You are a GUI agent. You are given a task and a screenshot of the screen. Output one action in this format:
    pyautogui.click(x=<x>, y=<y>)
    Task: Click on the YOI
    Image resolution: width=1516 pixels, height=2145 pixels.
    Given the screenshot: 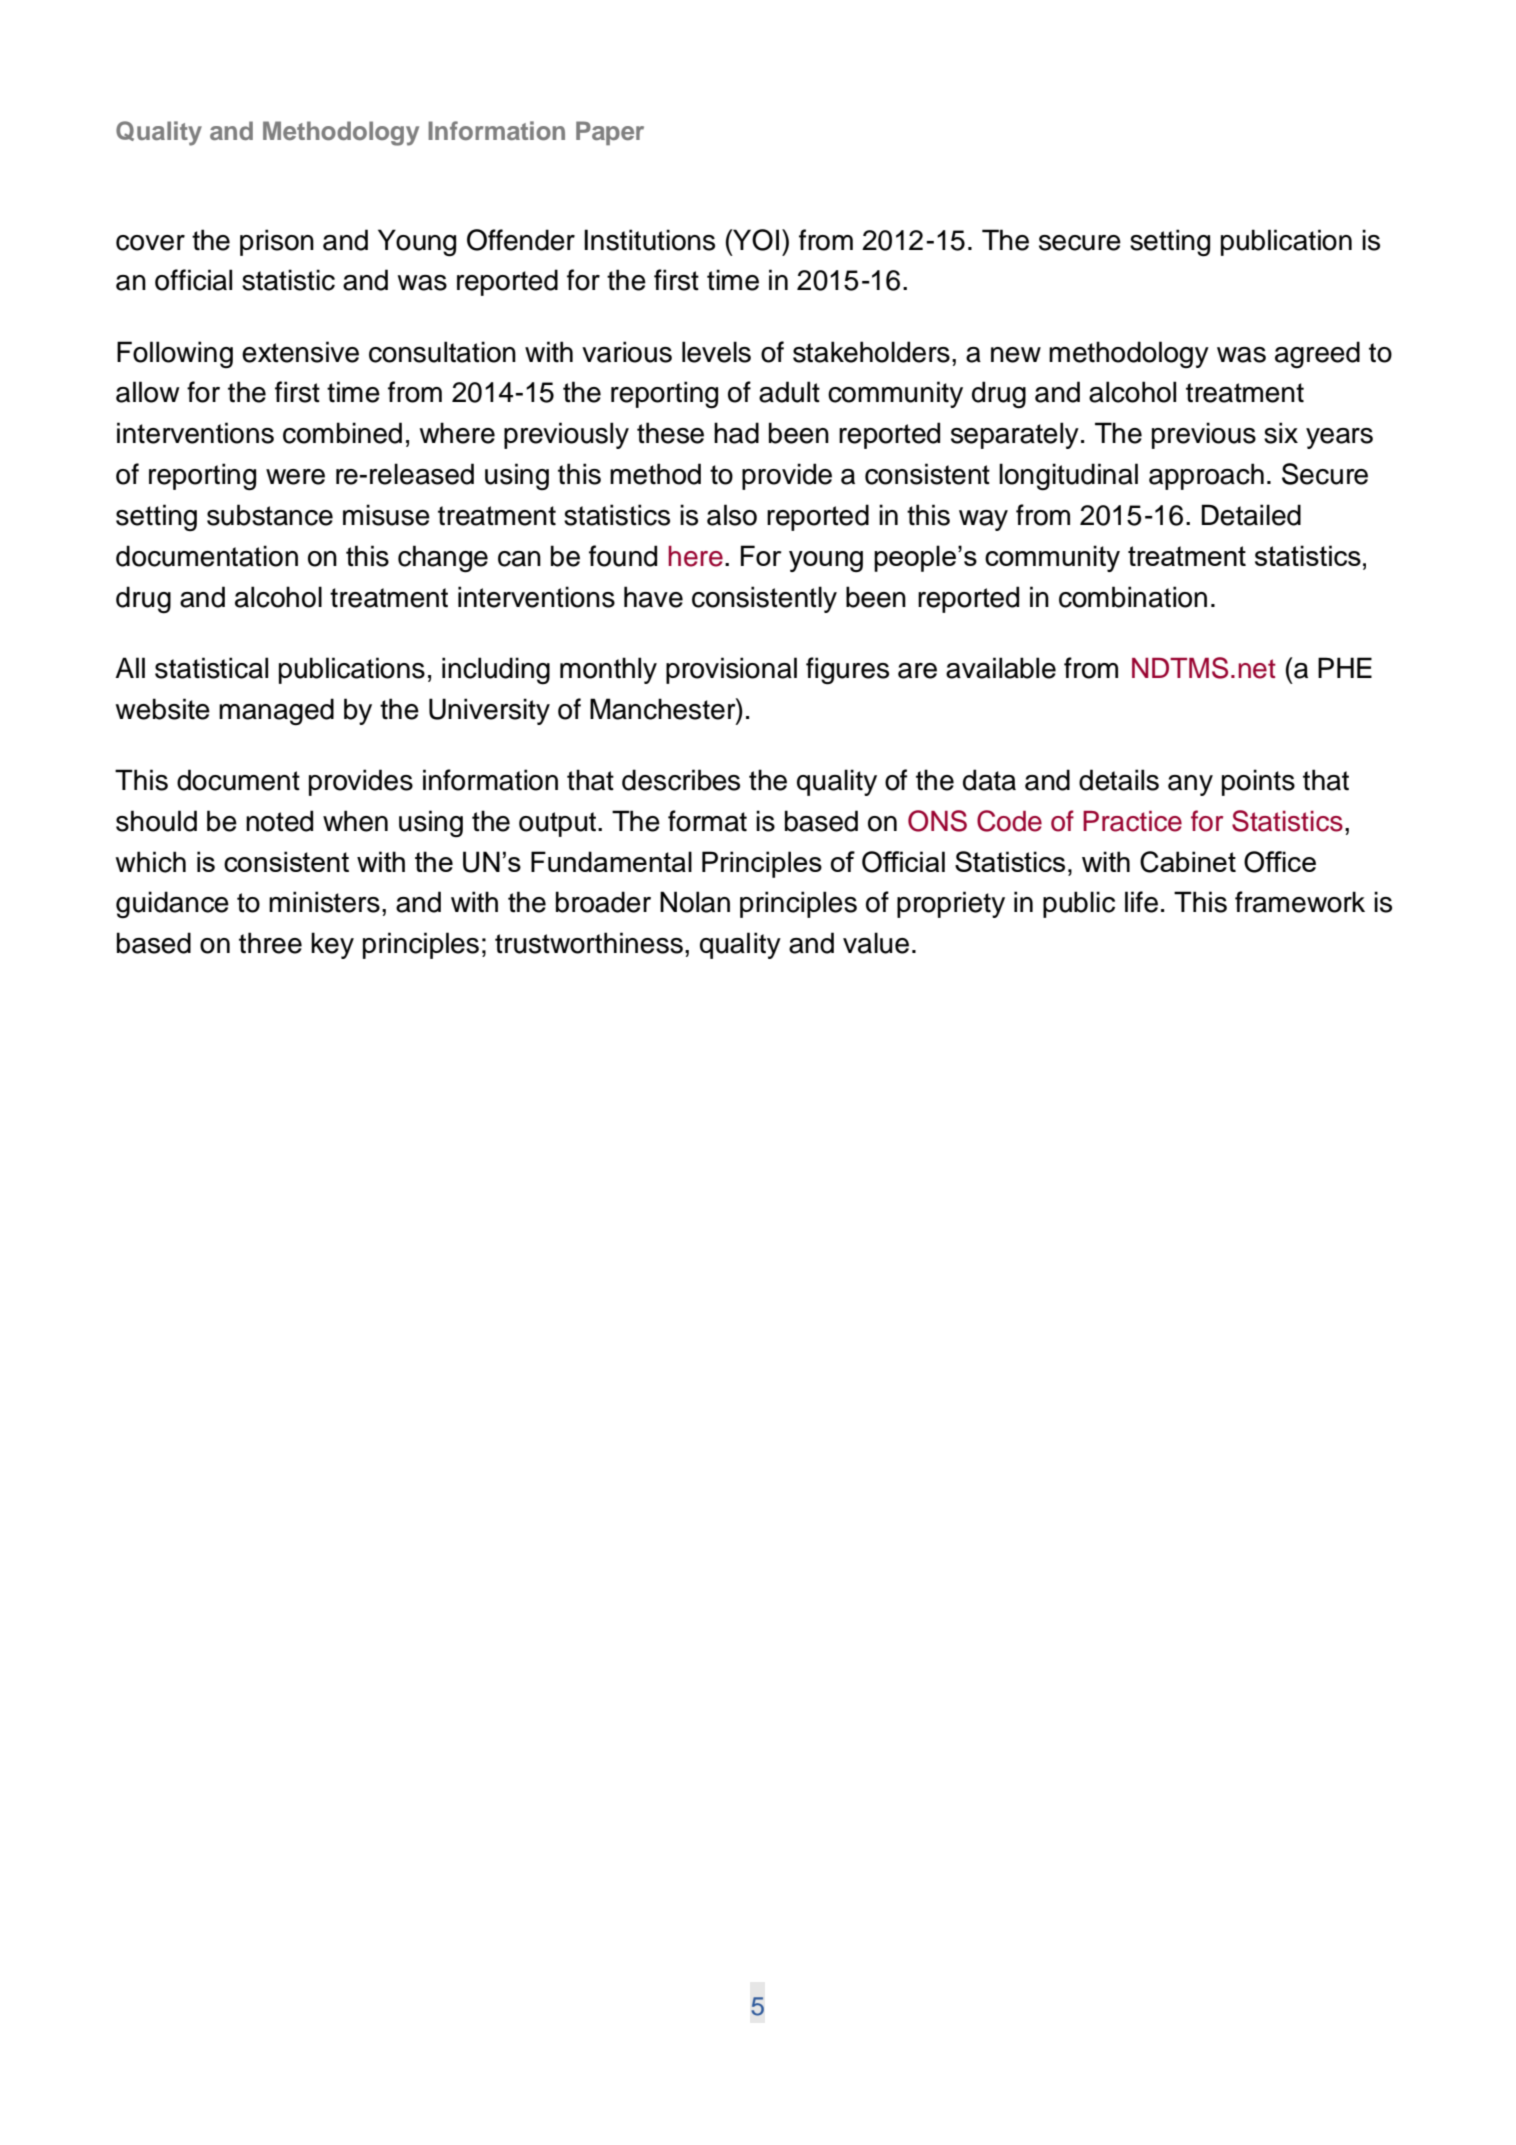 What is the action you would take?
    pyautogui.click(x=755, y=240)
